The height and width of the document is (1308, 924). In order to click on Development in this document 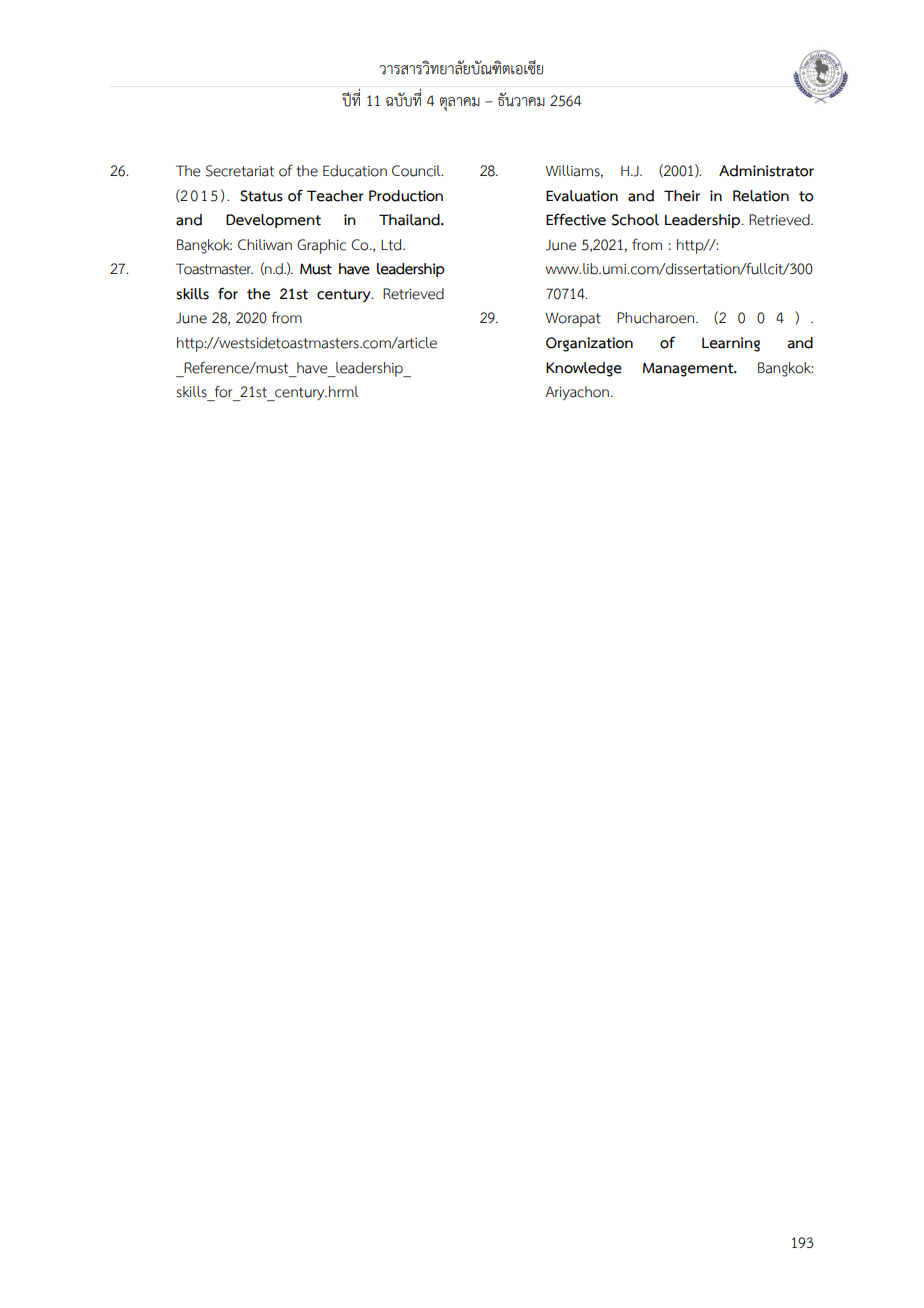, I will do `click(273, 221)`.
